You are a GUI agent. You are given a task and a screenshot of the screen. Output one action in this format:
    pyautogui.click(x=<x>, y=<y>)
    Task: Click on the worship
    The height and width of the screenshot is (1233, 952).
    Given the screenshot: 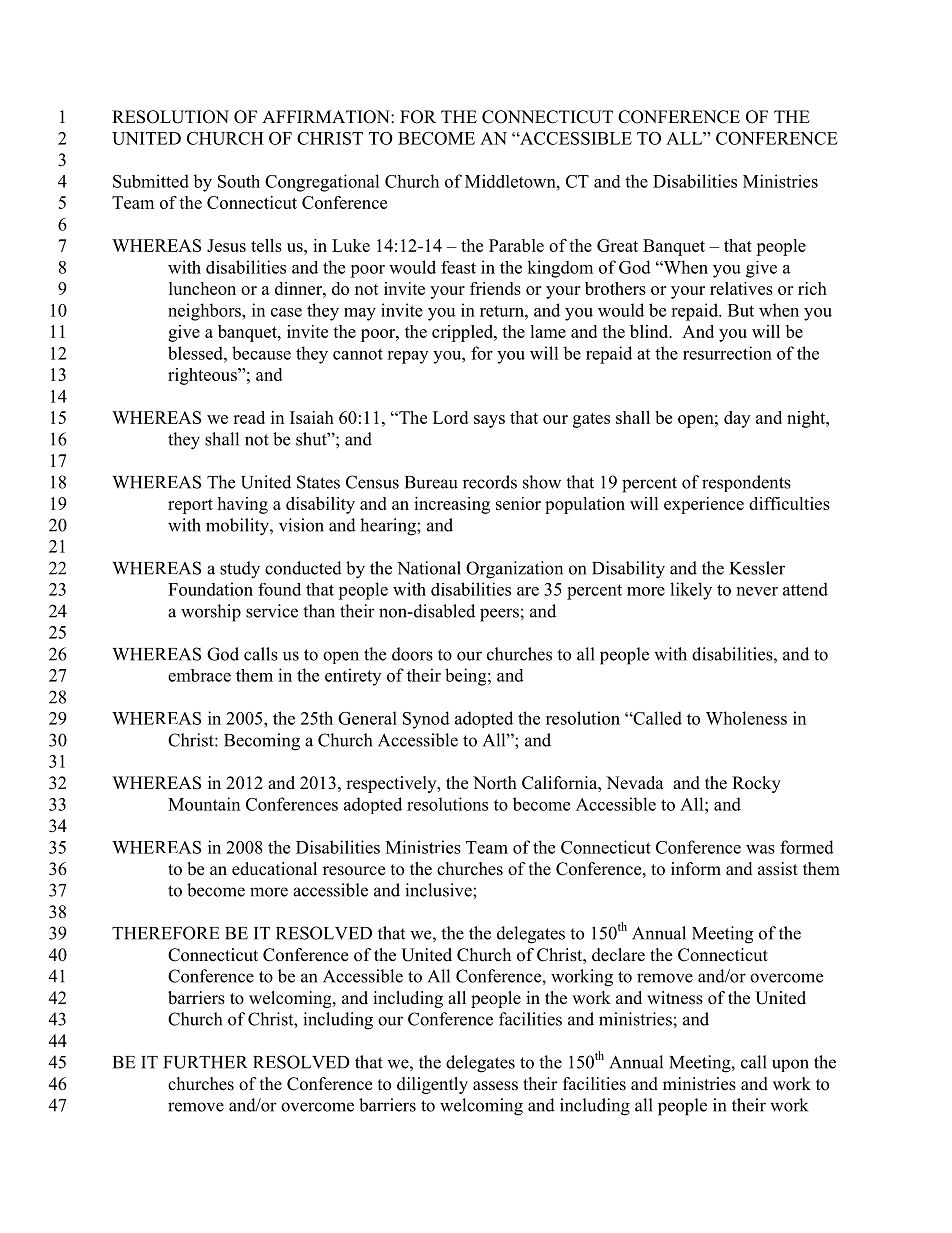 What is the action you would take?
    pyautogui.click(x=211, y=613)
